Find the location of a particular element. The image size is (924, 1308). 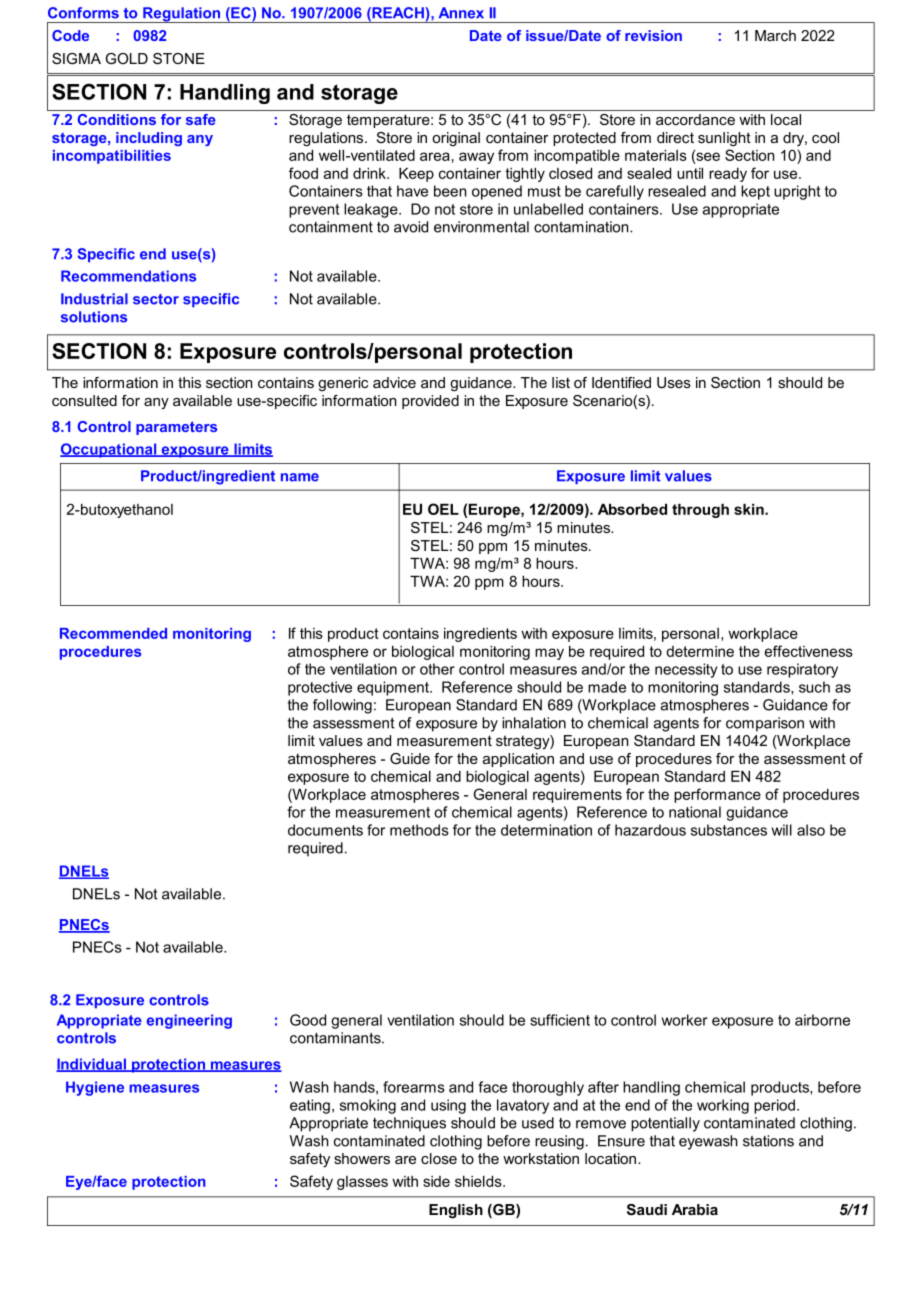

side is located at coordinates (436, 1181).
